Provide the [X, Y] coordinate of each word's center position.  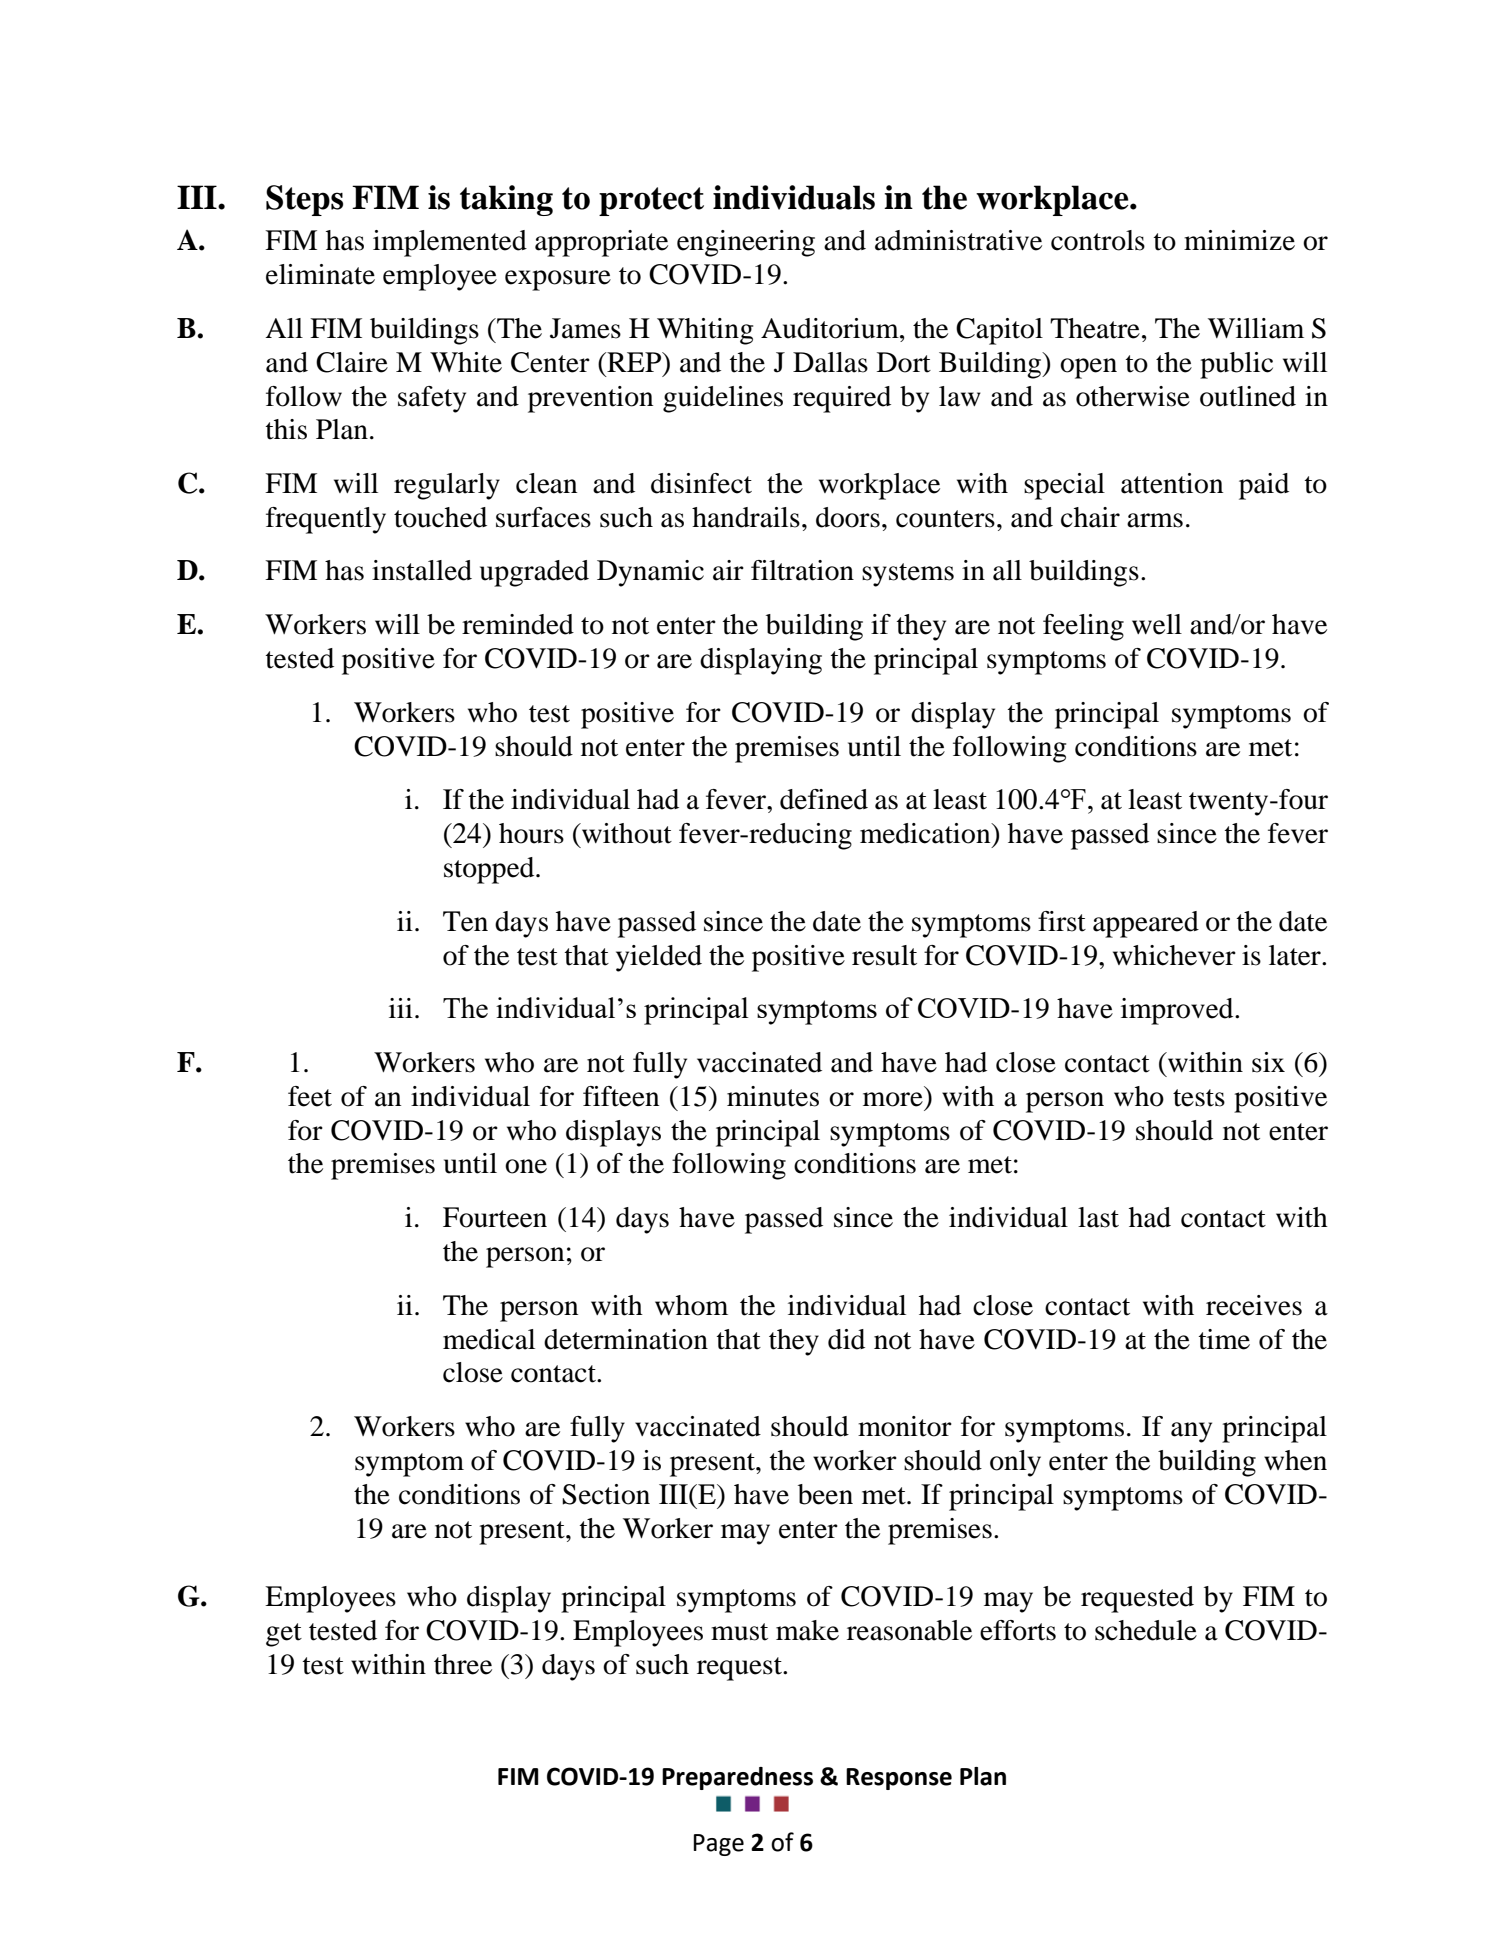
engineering [746, 243]
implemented [450, 243]
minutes [773, 1096]
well [1157, 624]
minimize [1239, 240]
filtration [802, 570]
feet [310, 1096]
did [846, 1339]
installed [422, 570]
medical [489, 1339]
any [1191, 1432]
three [463, 1664]
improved [1178, 1011]
